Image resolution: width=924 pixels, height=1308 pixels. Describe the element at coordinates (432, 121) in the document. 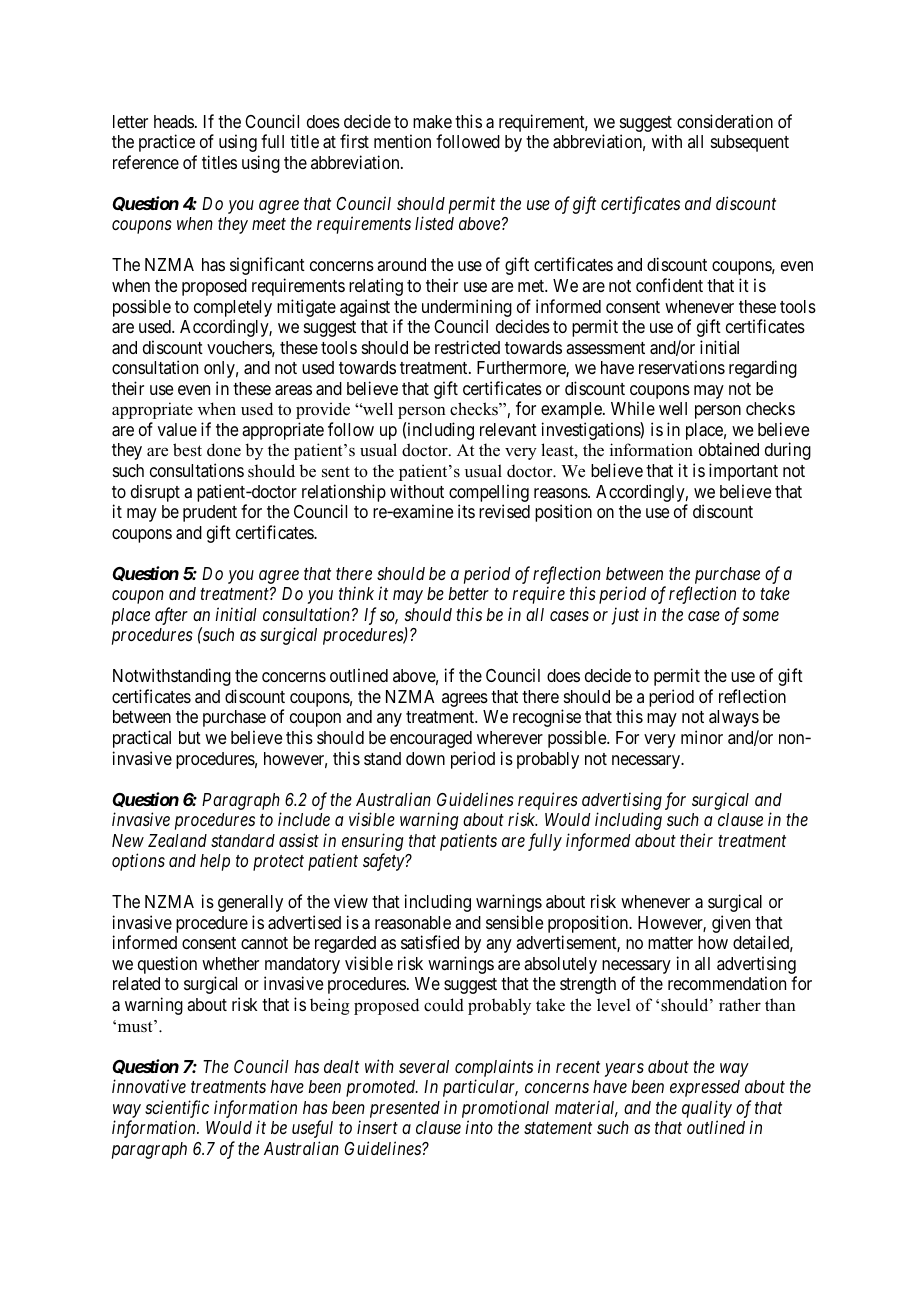

I see `make` at that location.
